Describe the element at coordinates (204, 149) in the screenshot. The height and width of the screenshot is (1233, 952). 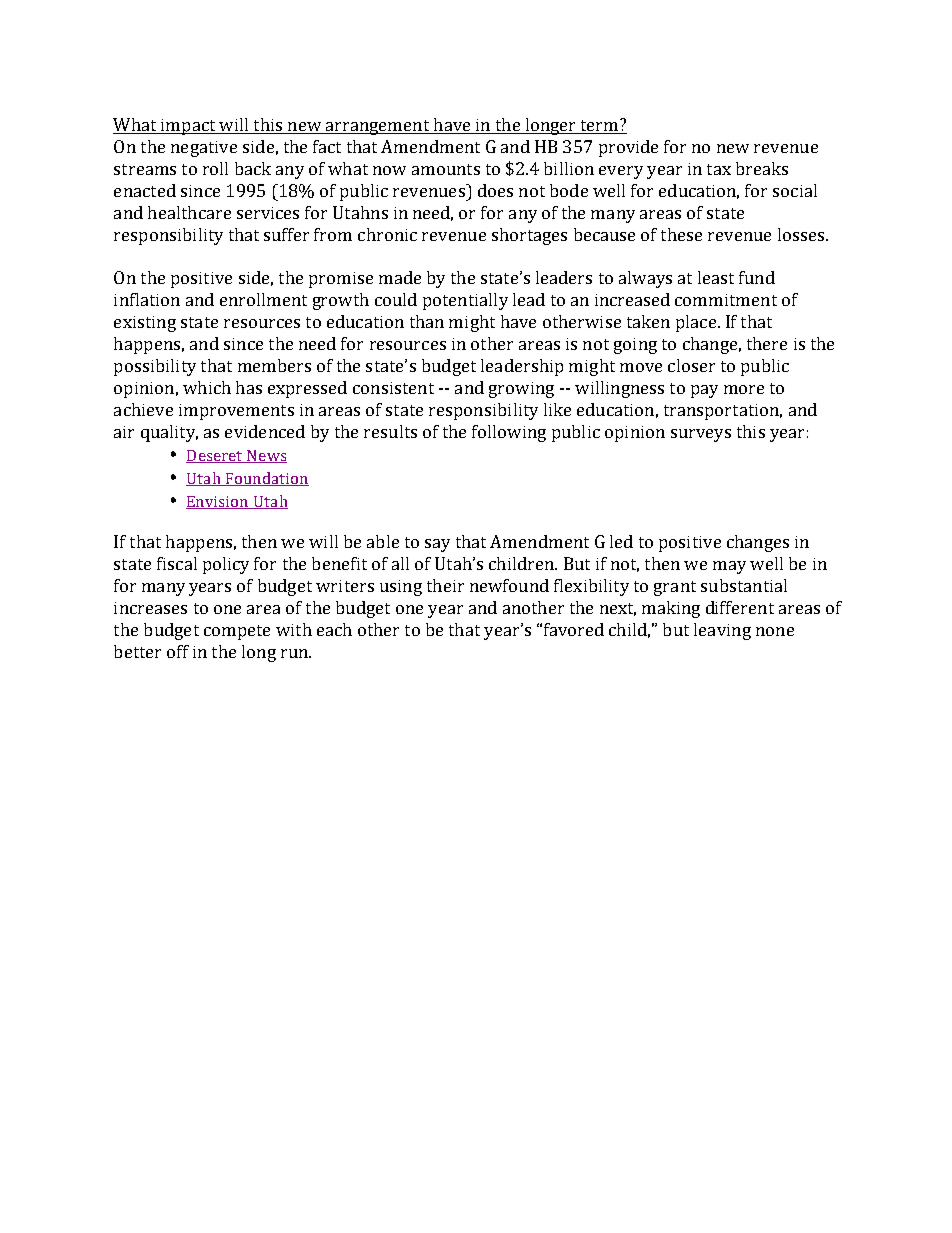
I see `negative` at that location.
